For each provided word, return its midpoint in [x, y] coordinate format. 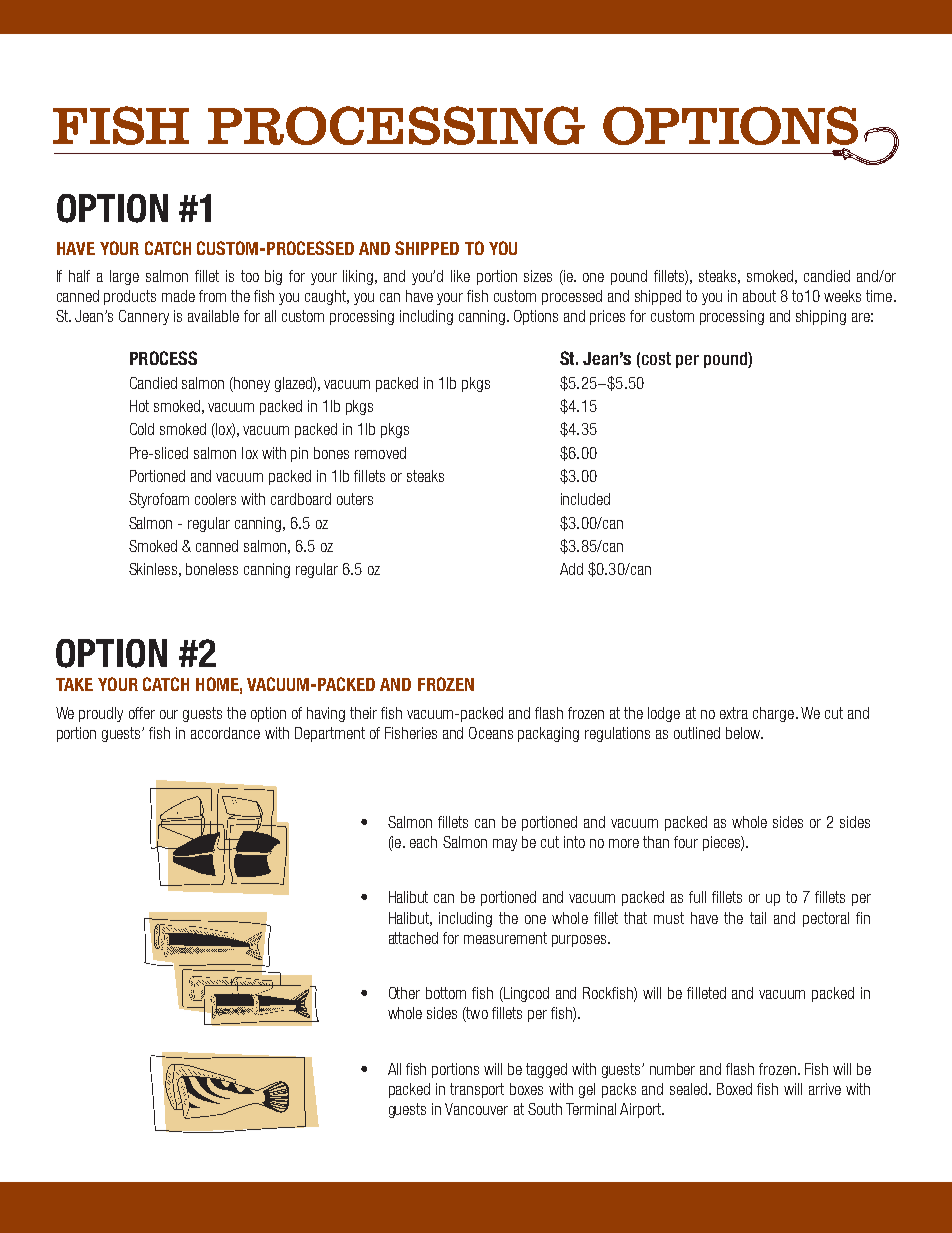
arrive [825, 1089]
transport [477, 1090]
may [505, 845]
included [585, 499]
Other [404, 993]
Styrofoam [159, 500]
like [460, 276]
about [759, 296]
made [178, 296]
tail [758, 918]
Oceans [491, 733]
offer [142, 713]
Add [571, 569]
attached [413, 938]
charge [775, 714]
